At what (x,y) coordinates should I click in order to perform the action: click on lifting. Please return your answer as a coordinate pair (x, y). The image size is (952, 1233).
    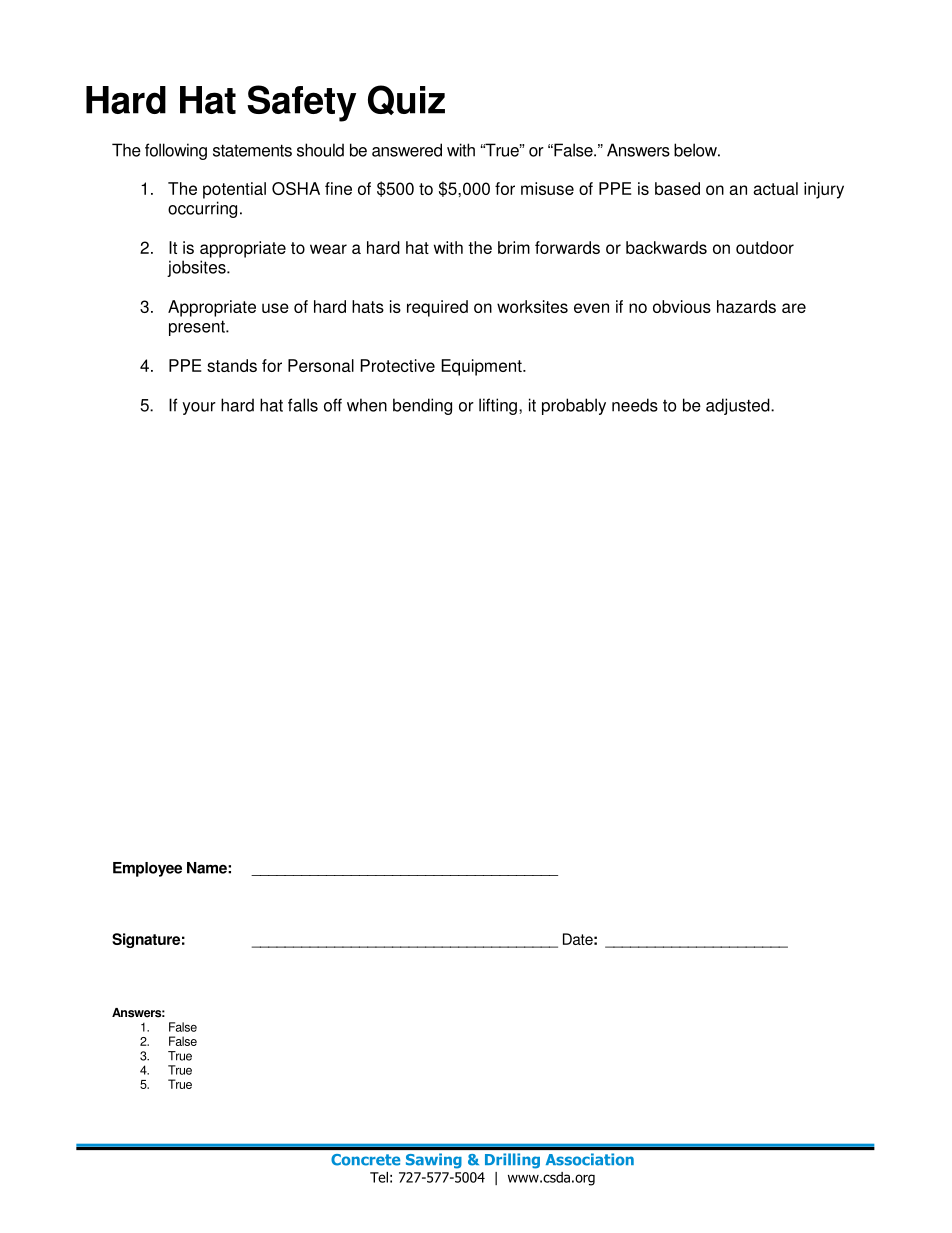
    Looking at the image, I should click on (498, 406).
